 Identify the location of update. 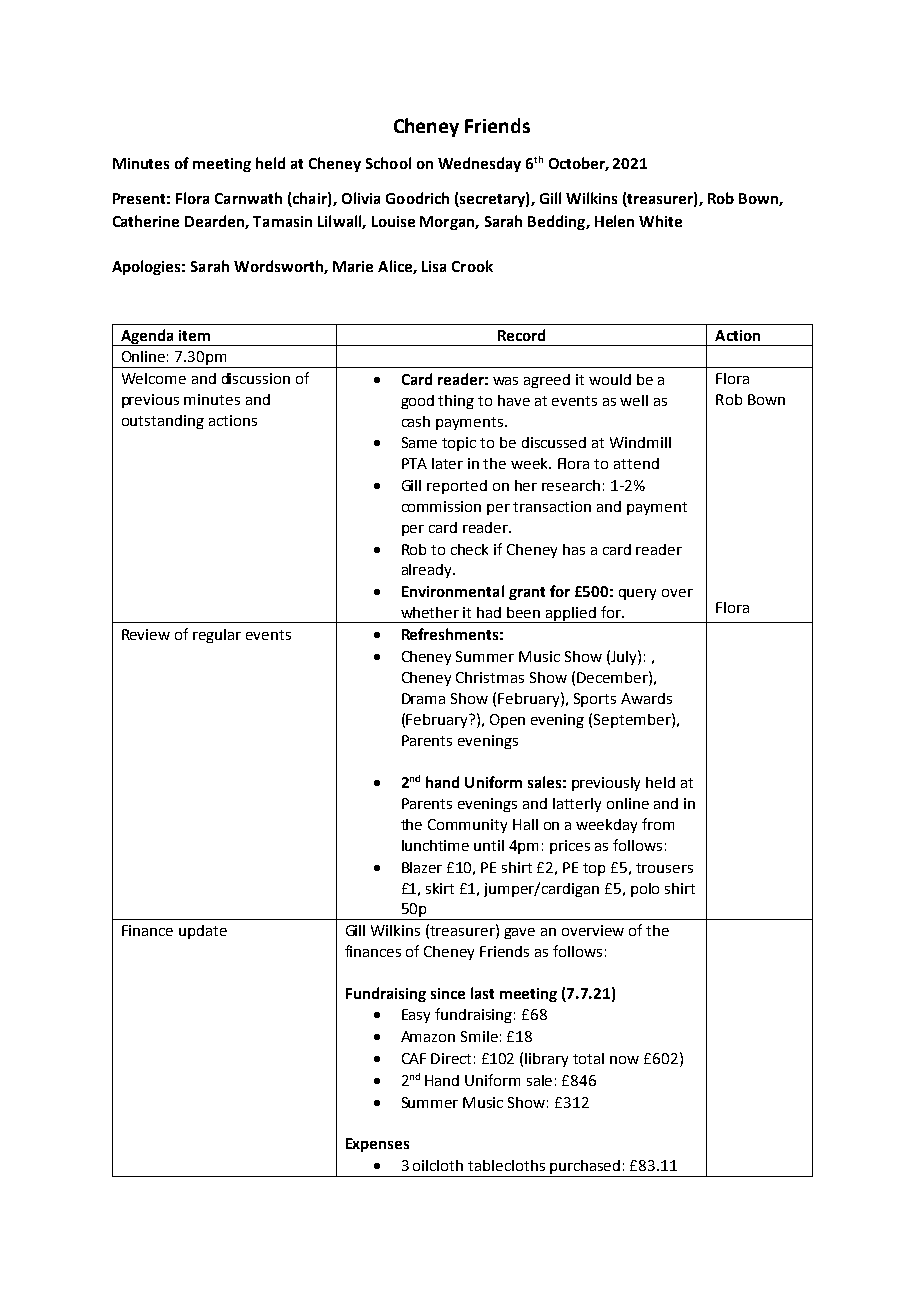
(203, 932).
